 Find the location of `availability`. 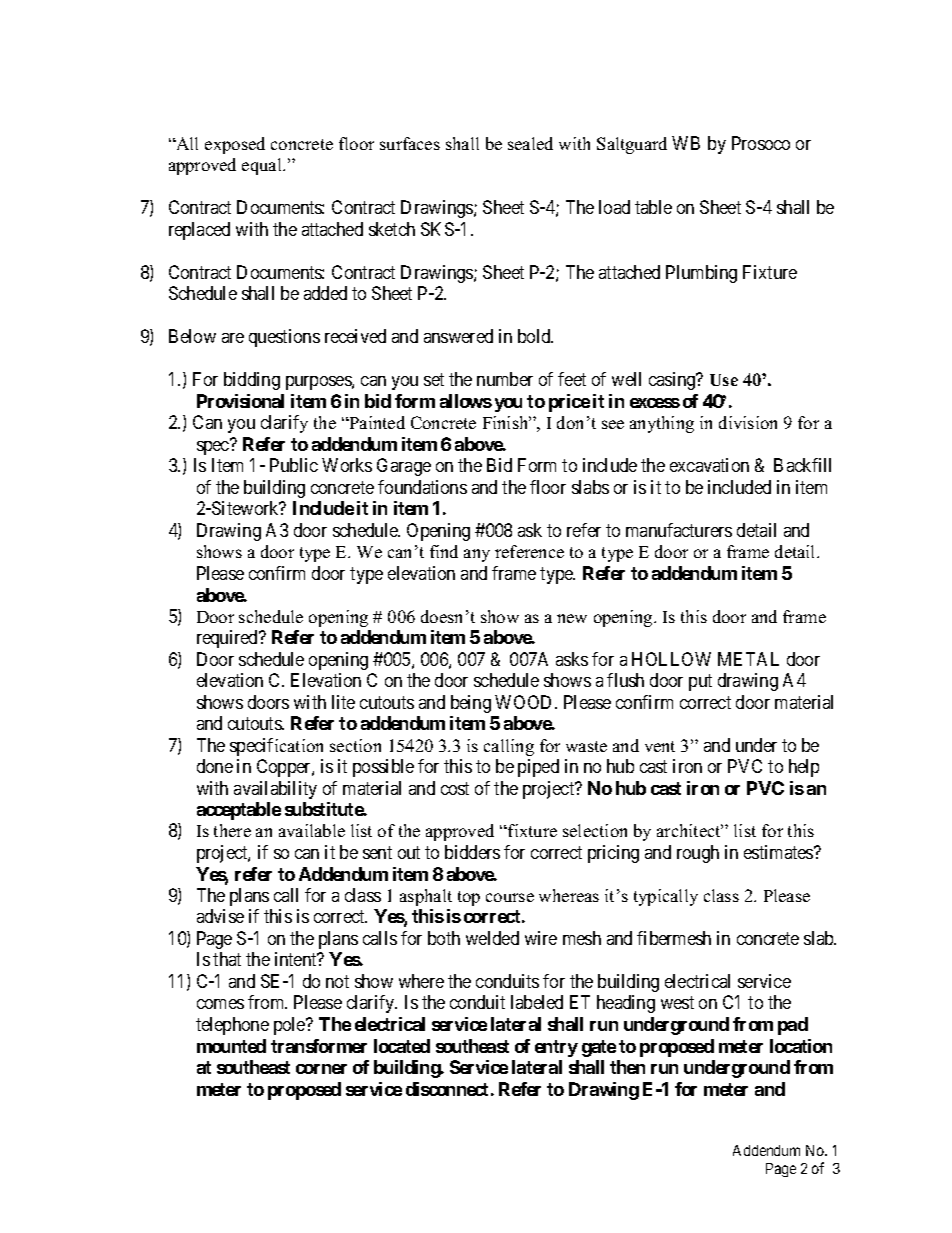

availability is located at coordinates (275, 790).
